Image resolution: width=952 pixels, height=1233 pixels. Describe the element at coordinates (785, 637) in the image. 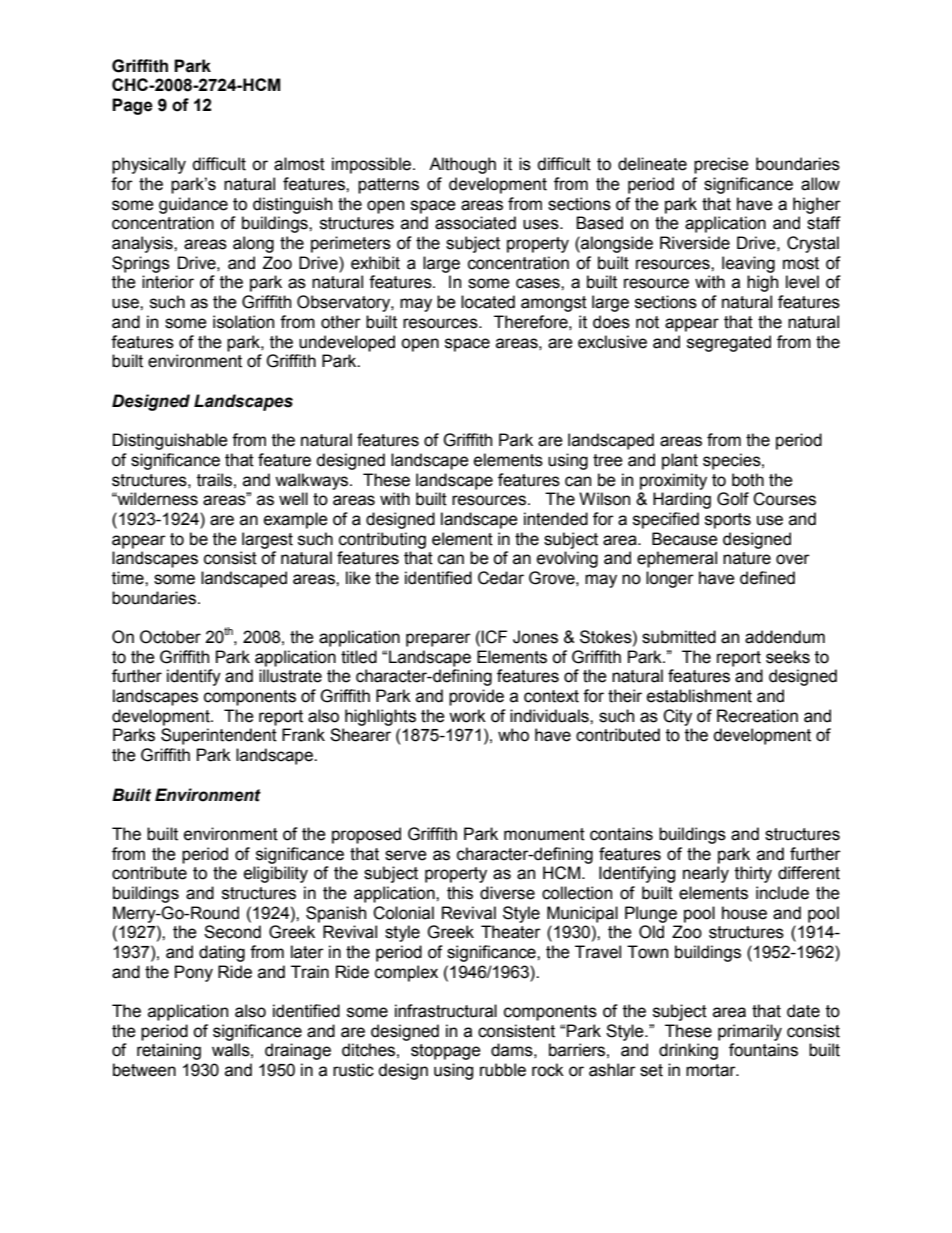

I see `addendum` at that location.
